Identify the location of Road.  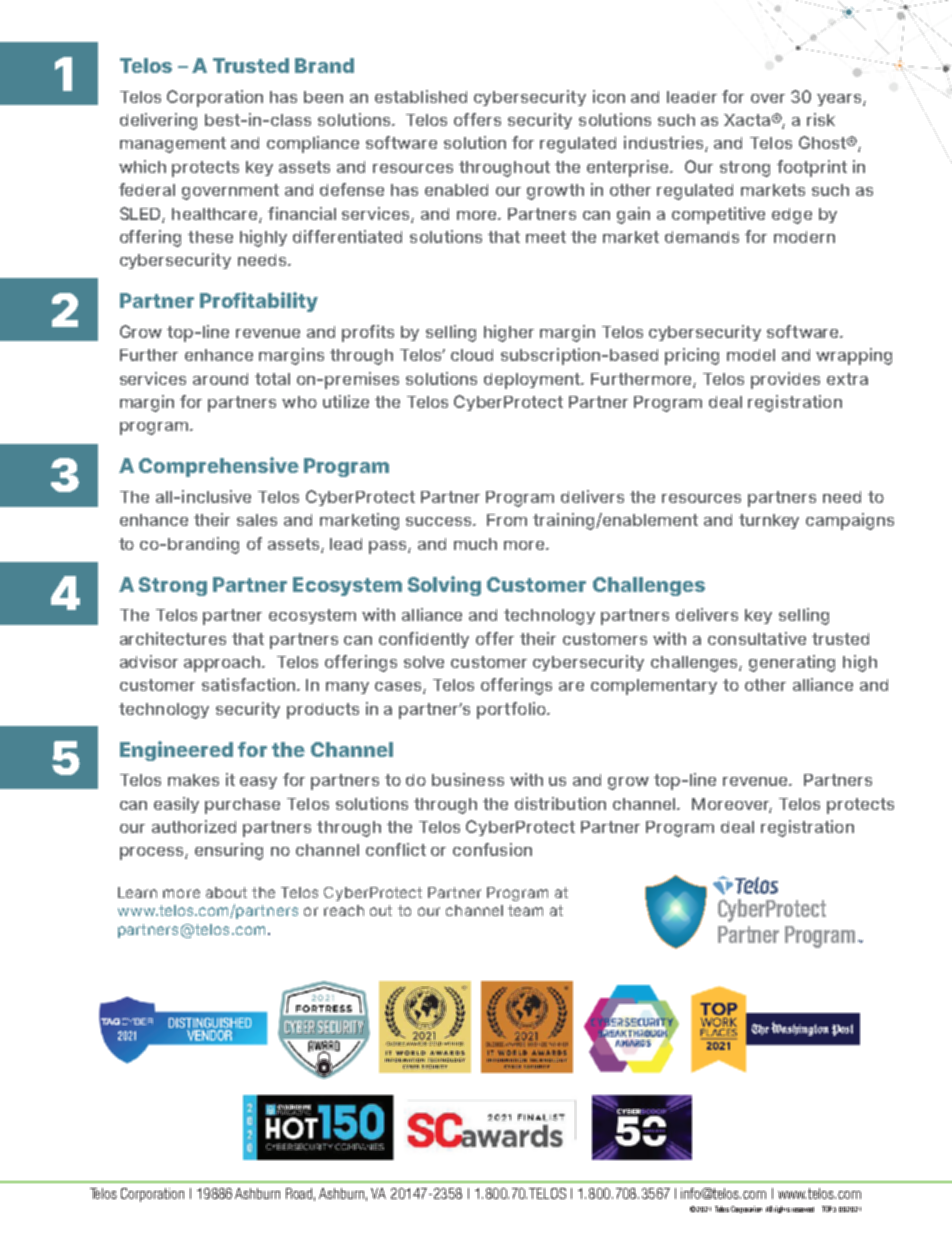
(300, 1194).
